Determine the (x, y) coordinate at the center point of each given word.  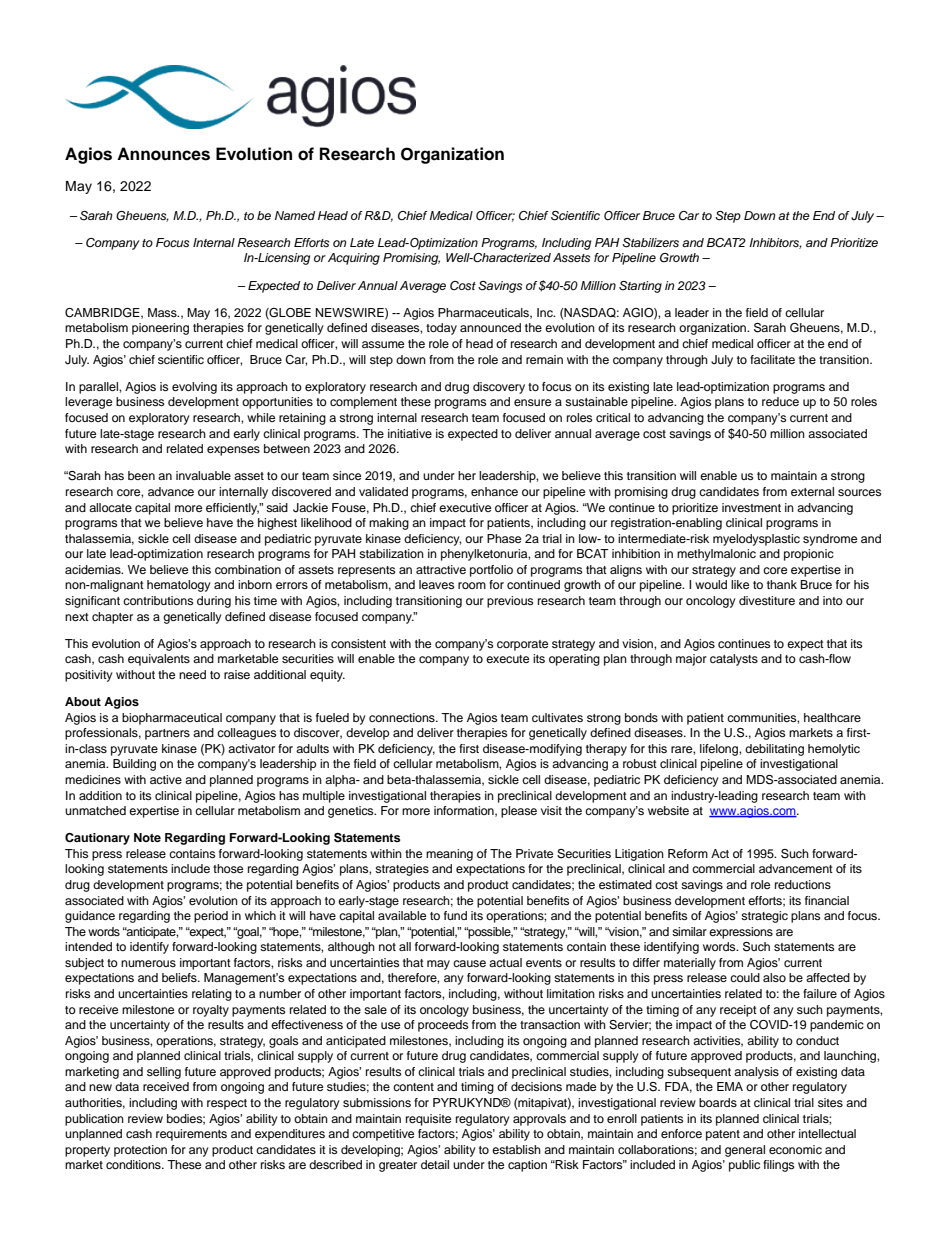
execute (507, 659)
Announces (163, 154)
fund (455, 915)
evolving (194, 388)
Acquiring (354, 259)
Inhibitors (775, 243)
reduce (780, 401)
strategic (764, 917)
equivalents (159, 660)
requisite (428, 1120)
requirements (191, 1135)
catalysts (734, 660)
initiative (410, 433)
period (211, 917)
